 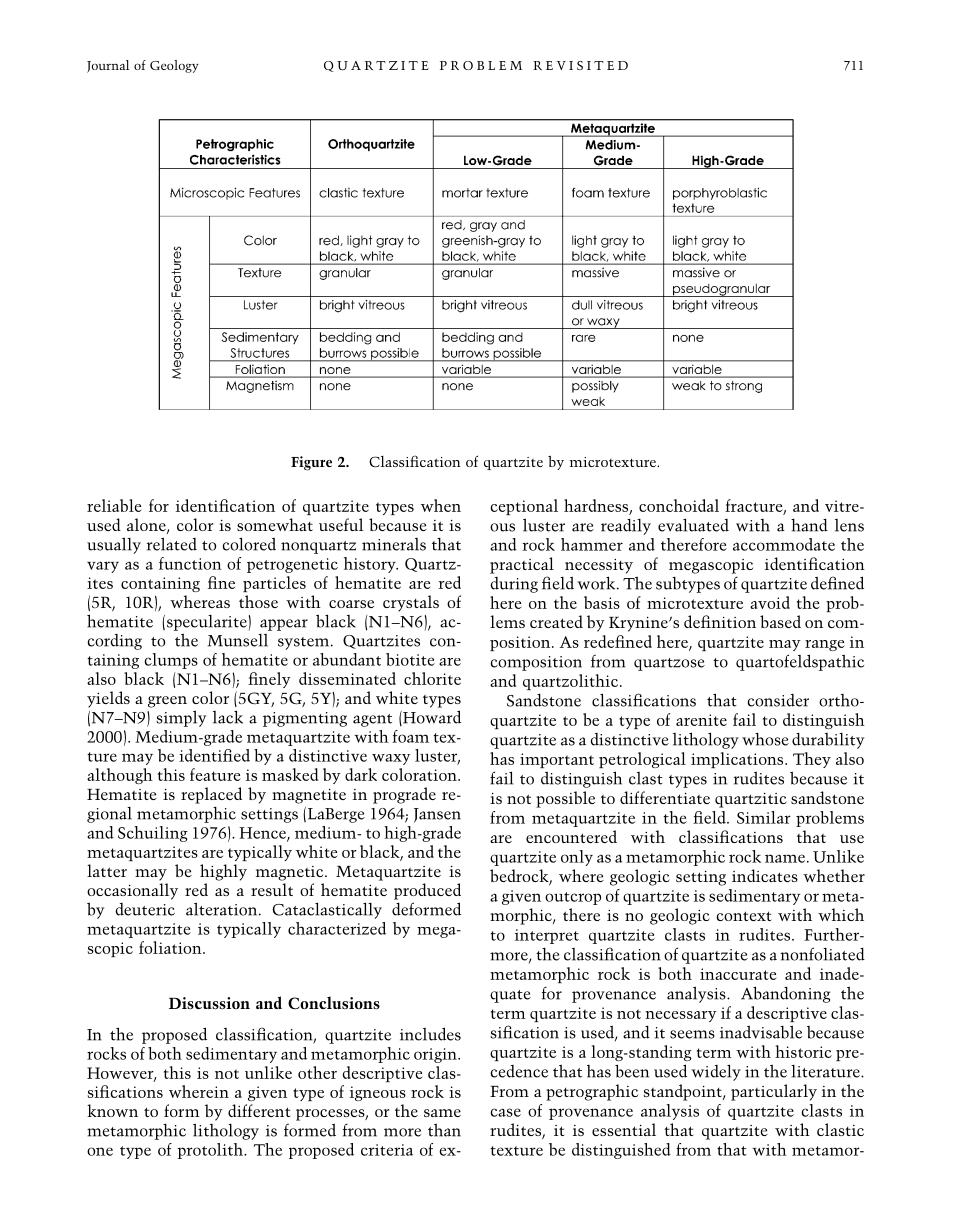 What do you see at coordinates (514, 585) in the page?
I see `during` at bounding box center [514, 585].
